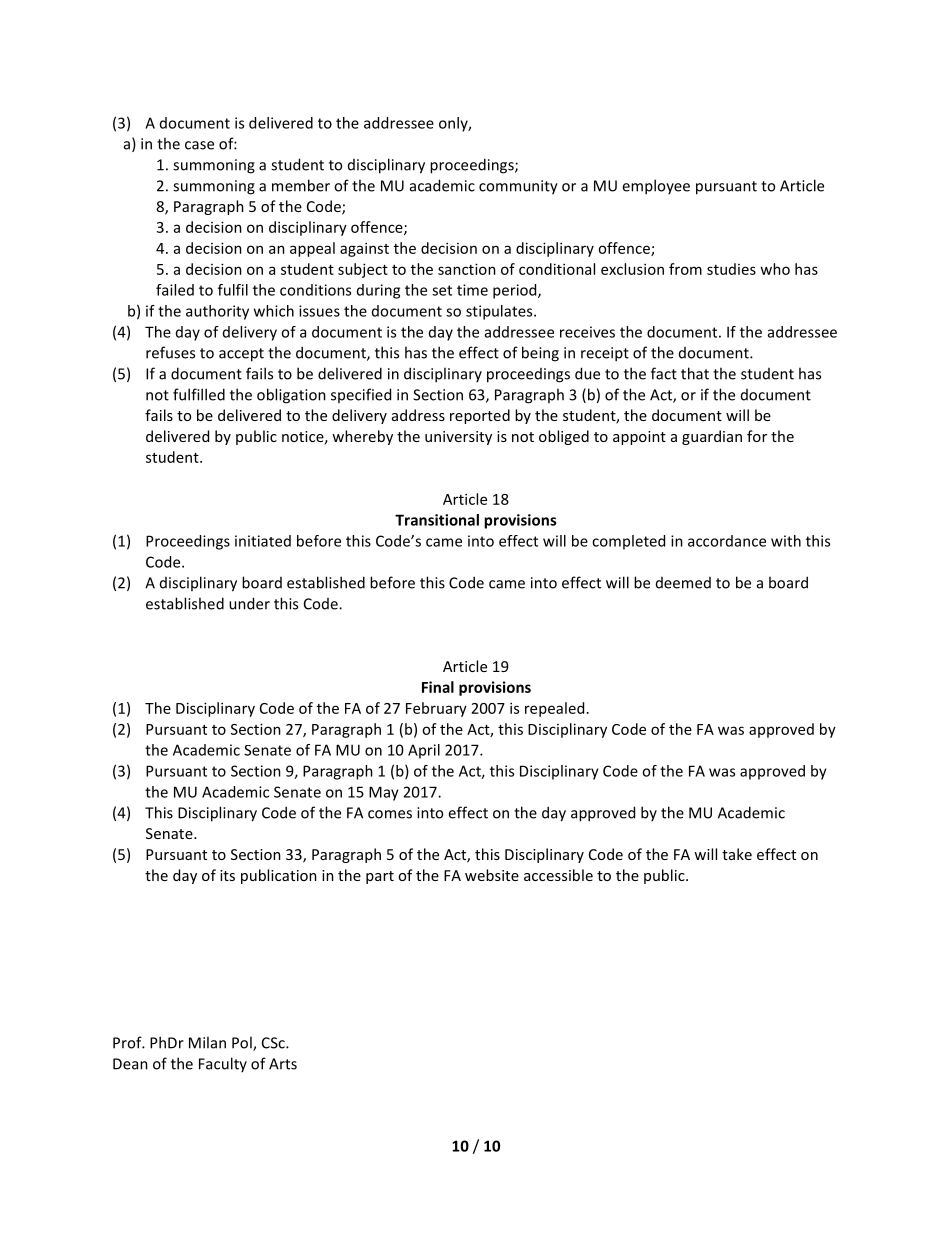 The height and width of the image is (1233, 952). I want to click on obligation, so click(291, 396).
